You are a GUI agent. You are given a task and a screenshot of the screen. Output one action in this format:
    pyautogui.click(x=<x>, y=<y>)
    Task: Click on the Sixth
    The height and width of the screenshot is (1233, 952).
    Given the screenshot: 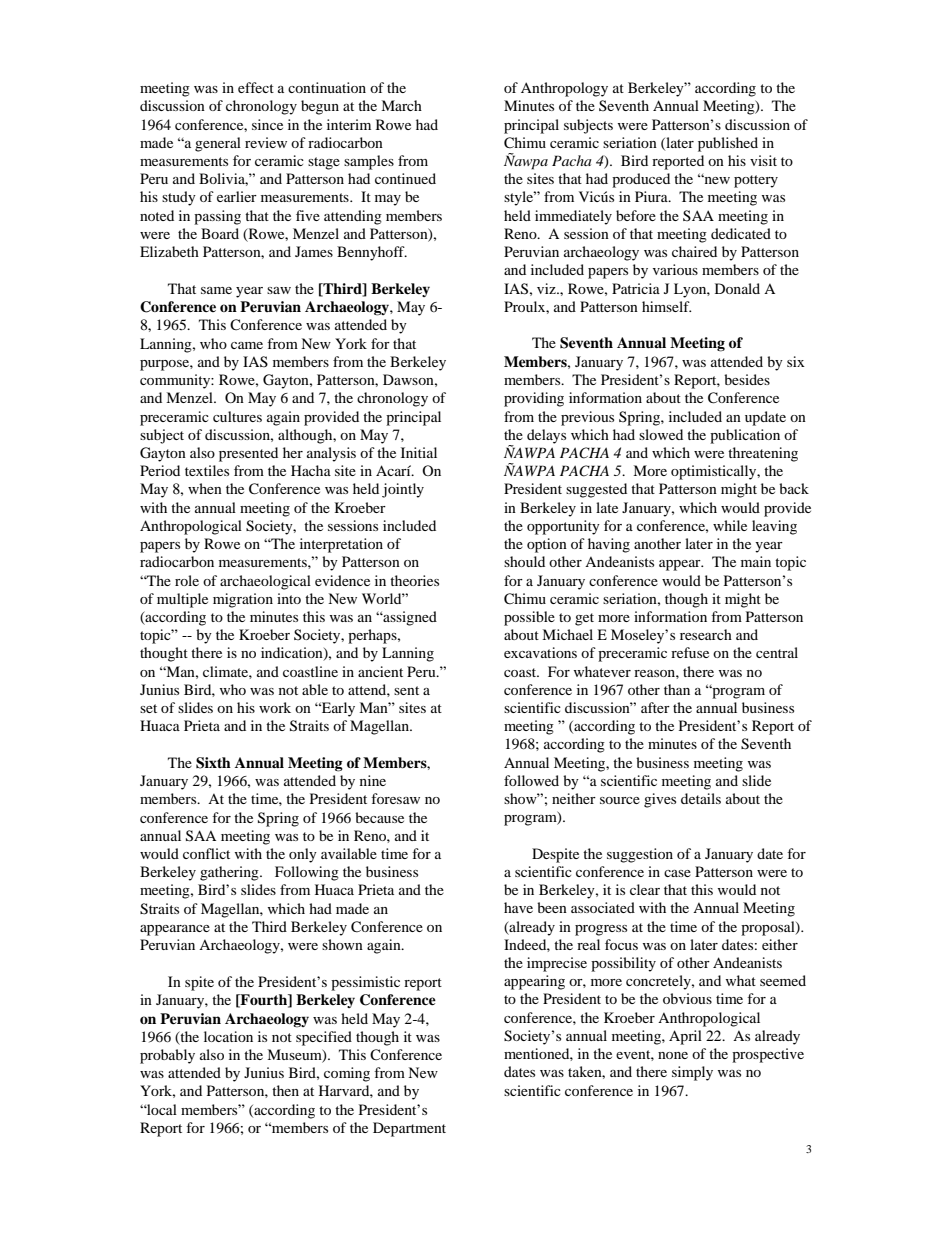 What is the action you would take?
    pyautogui.click(x=213, y=763)
